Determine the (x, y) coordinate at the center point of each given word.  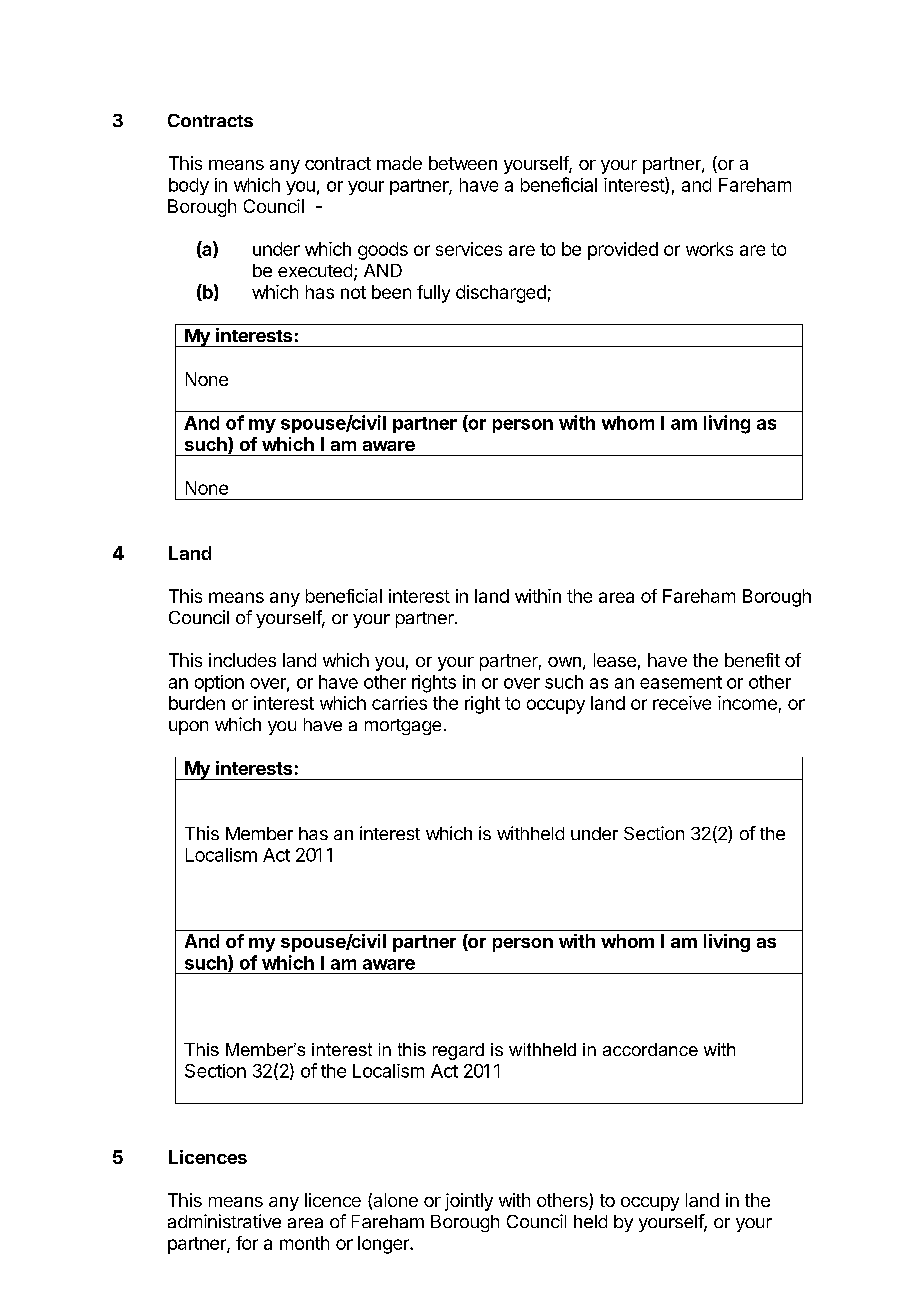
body (189, 186)
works (709, 249)
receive (682, 703)
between (463, 163)
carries (399, 703)
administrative (224, 1221)
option (219, 683)
